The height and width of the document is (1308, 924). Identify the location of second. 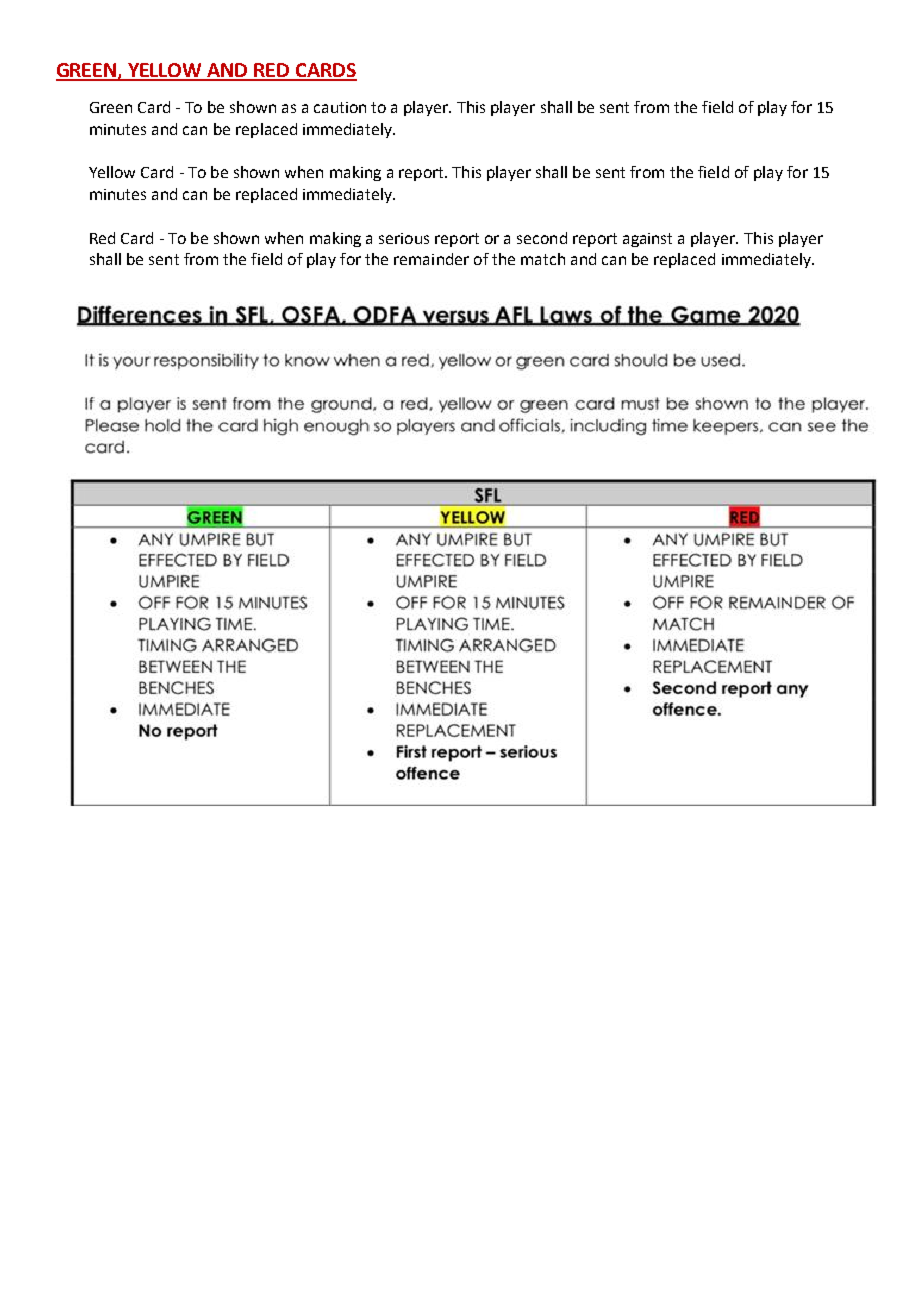
(542, 238).
